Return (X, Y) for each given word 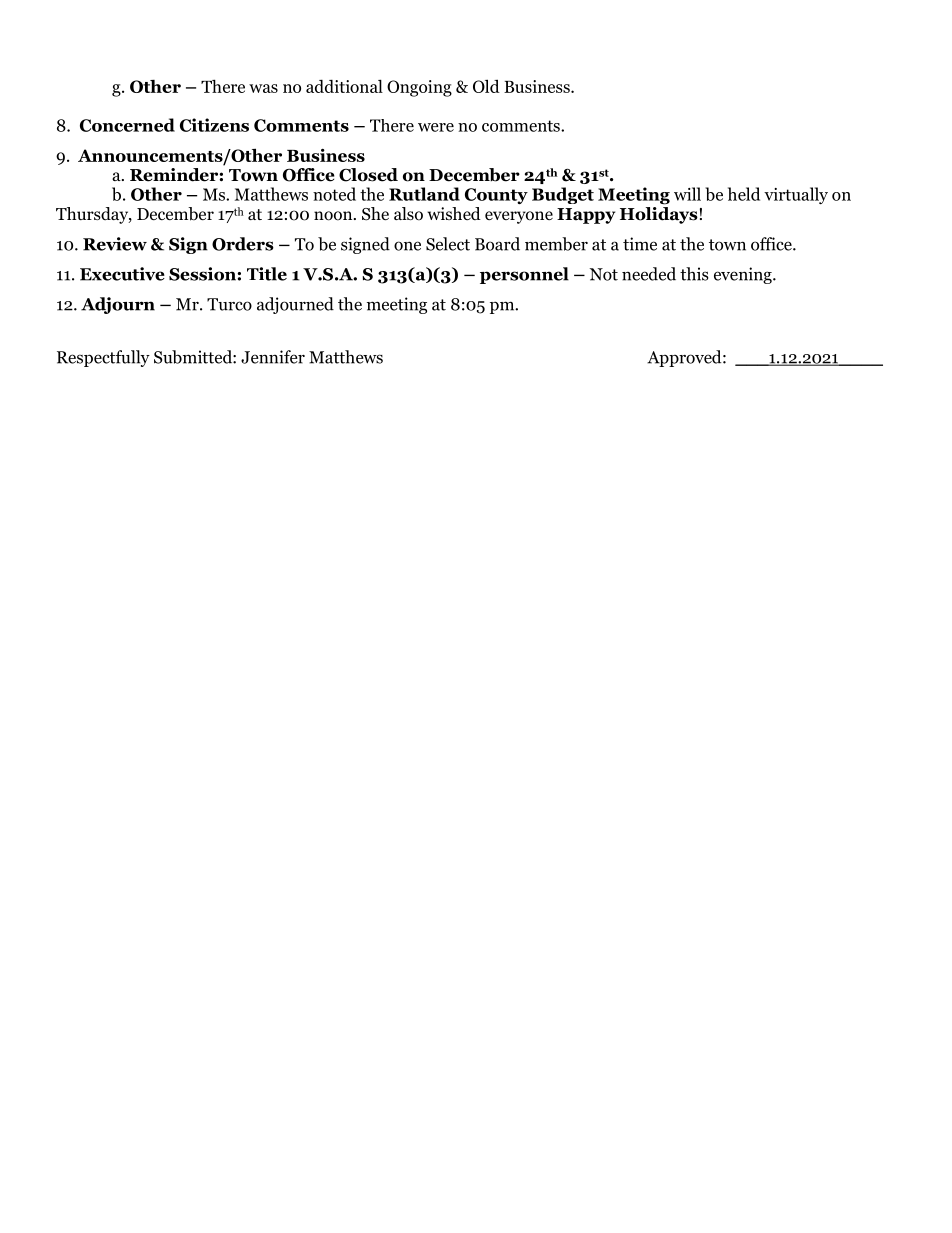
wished (454, 213)
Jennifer (273, 357)
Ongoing (419, 88)
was (263, 88)
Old (486, 86)
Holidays (659, 215)
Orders (243, 244)
